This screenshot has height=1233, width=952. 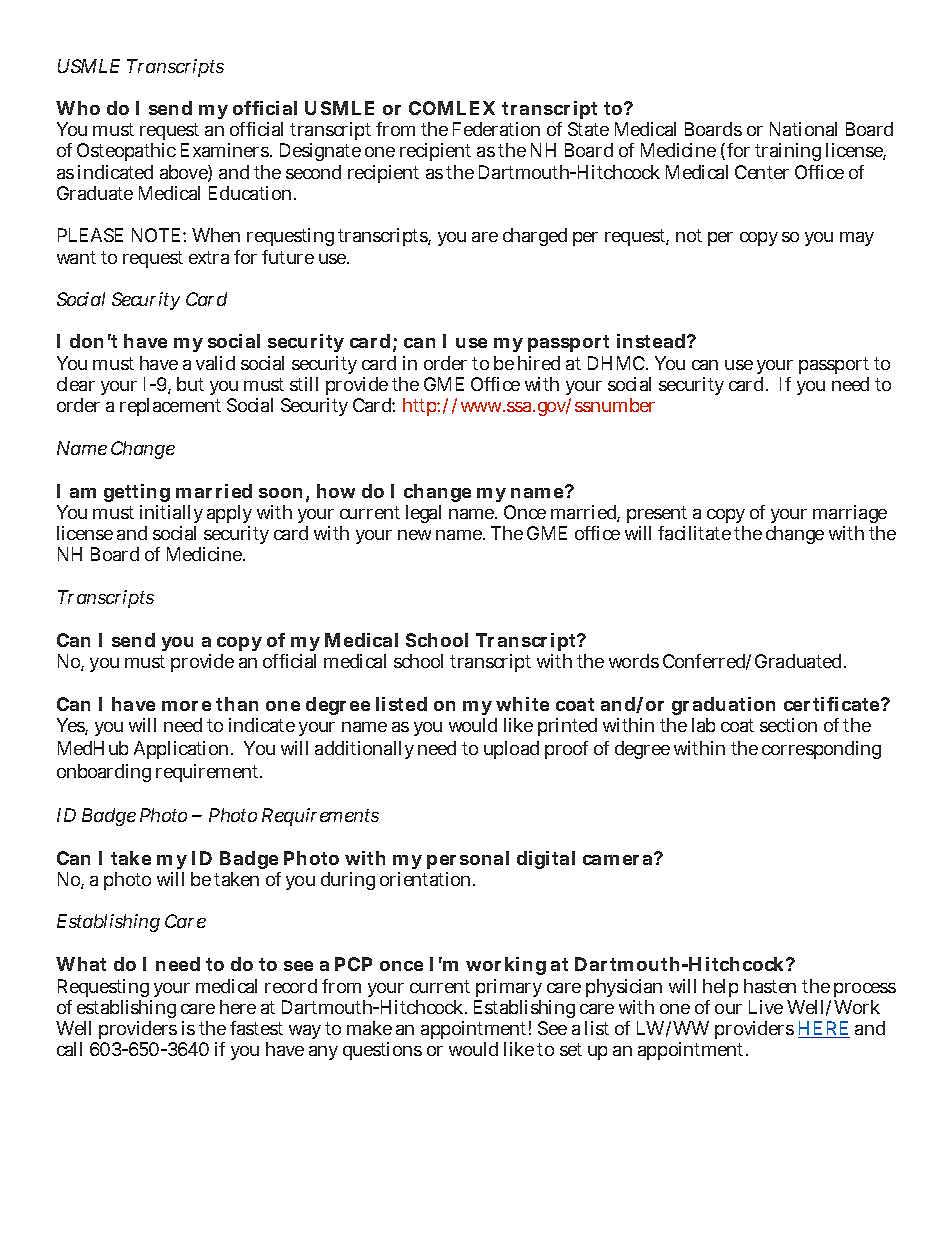 What do you see at coordinates (509, 988) in the screenshot?
I see `primary` at bounding box center [509, 988].
